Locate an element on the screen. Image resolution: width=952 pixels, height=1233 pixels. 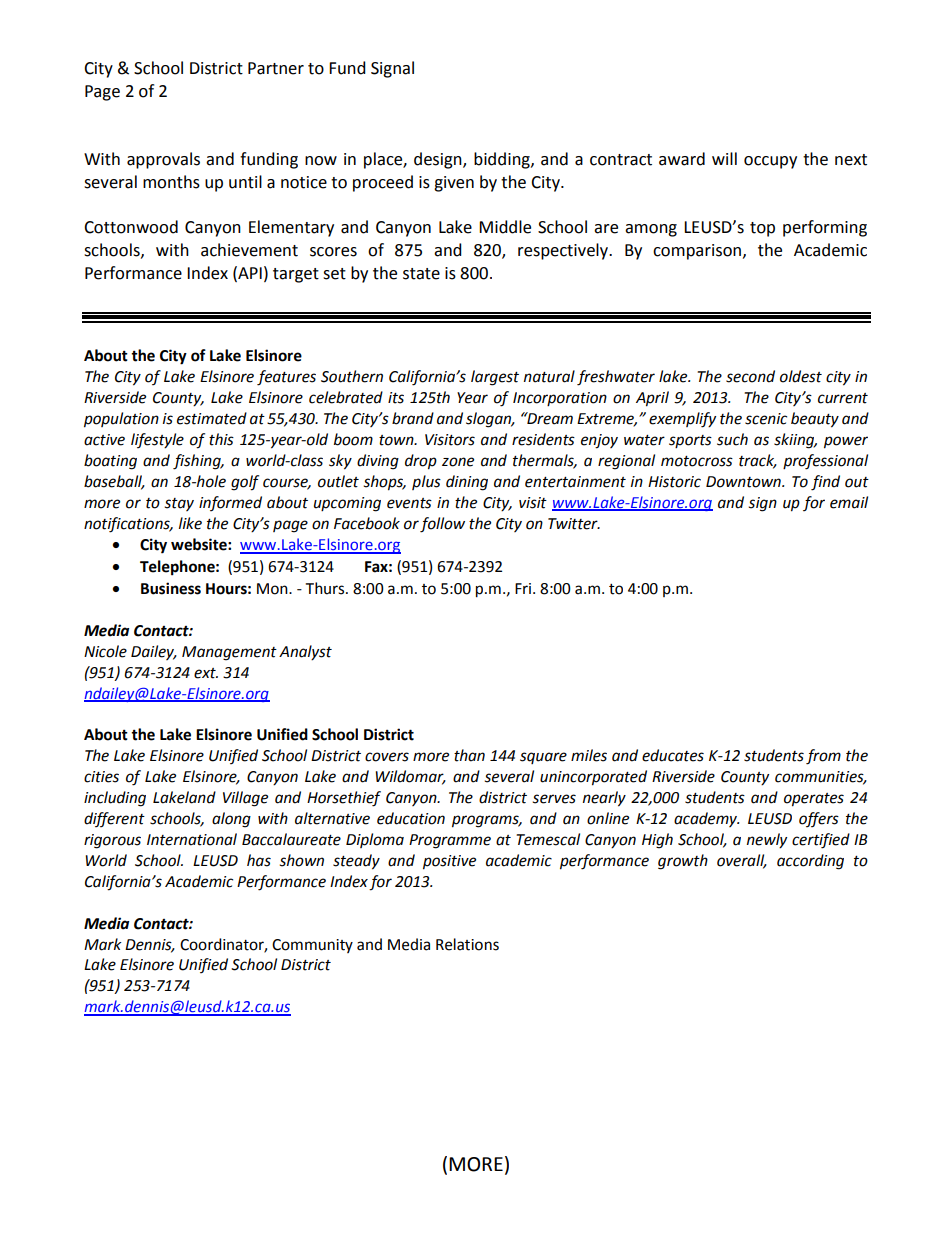
estimated is located at coordinates (212, 418).
